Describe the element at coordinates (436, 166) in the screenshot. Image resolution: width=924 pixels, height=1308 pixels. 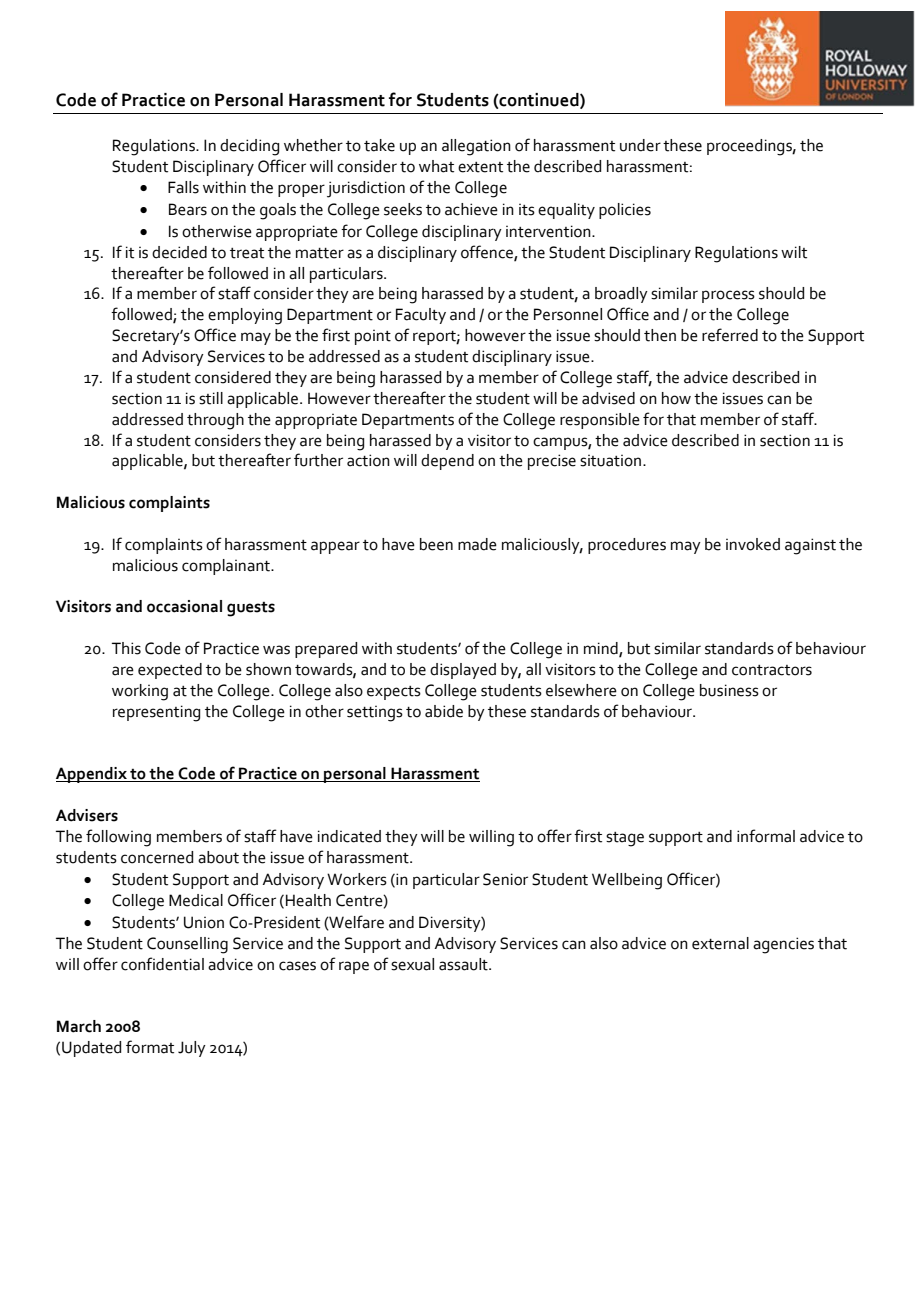
I see `what` at that location.
